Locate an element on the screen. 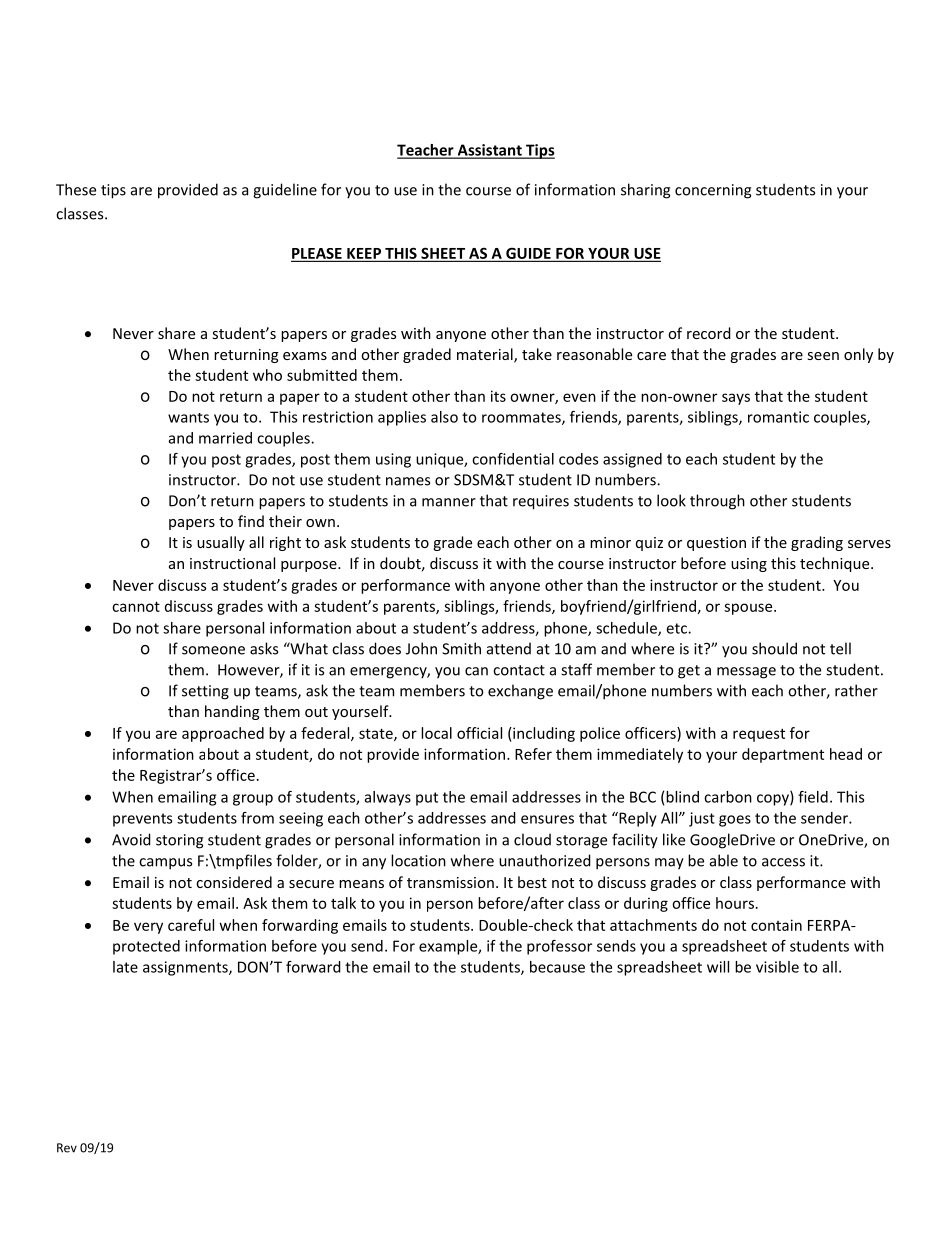 The height and width of the screenshot is (1233, 952). These is located at coordinates (76, 189).
